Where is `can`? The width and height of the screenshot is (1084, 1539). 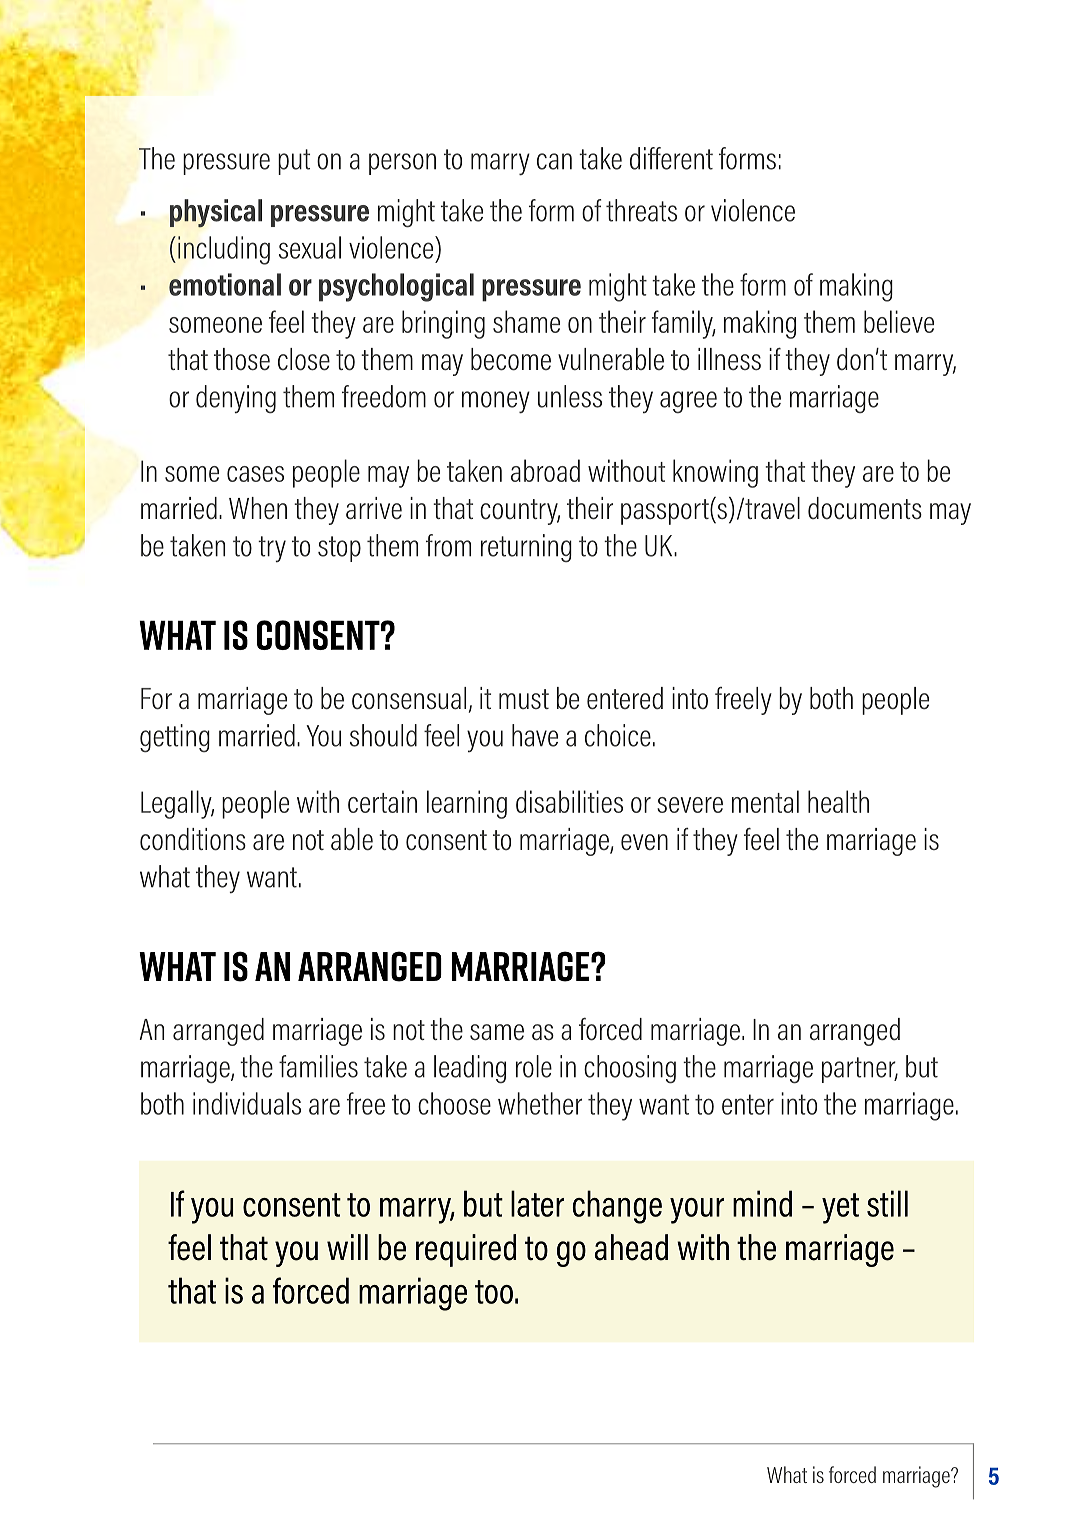 can is located at coordinates (554, 161).
